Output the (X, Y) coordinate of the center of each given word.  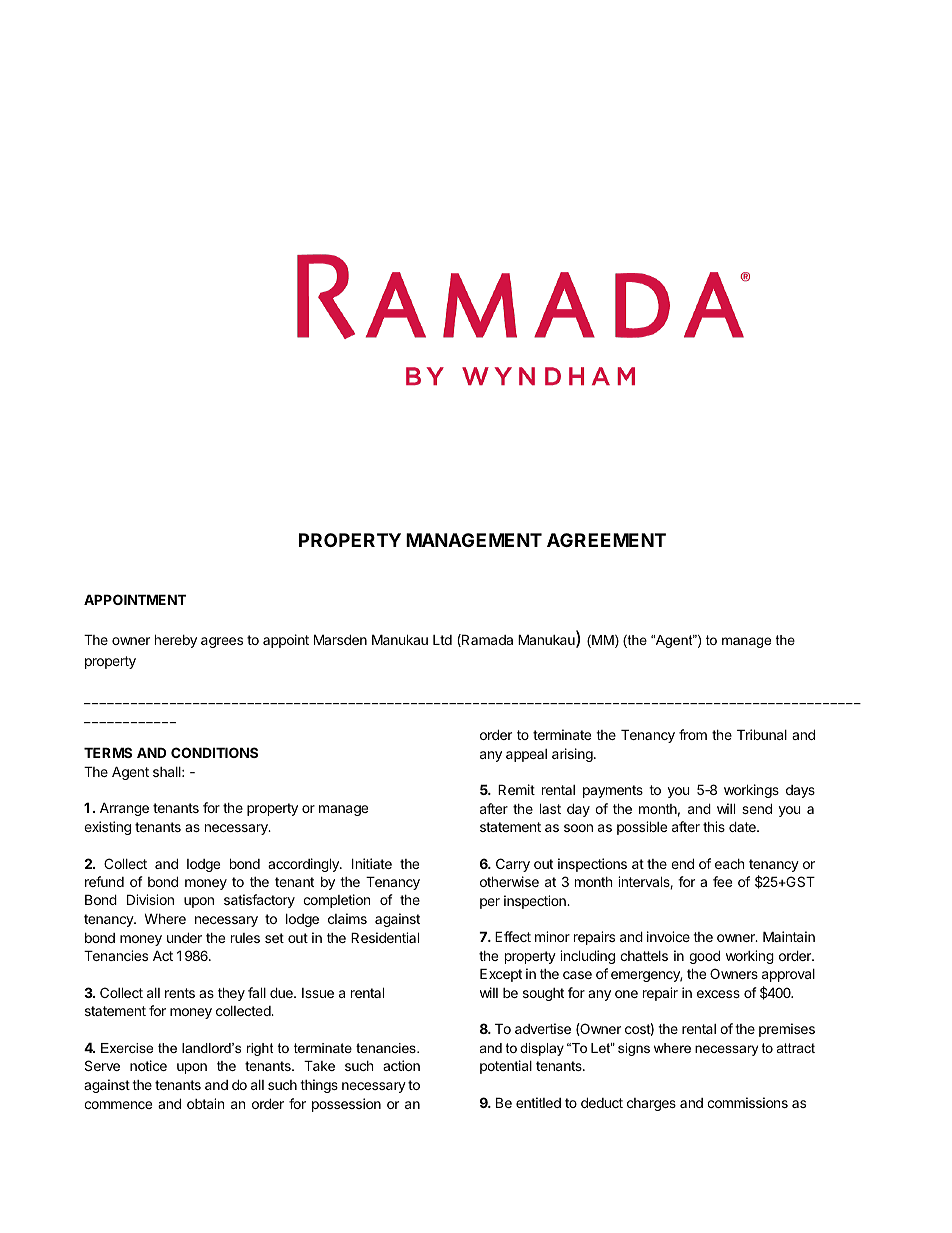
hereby (176, 641)
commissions (747, 1102)
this (714, 826)
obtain (205, 1103)
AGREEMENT (606, 540)
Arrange (124, 809)
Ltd (442, 640)
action (401, 1065)
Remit (516, 789)
